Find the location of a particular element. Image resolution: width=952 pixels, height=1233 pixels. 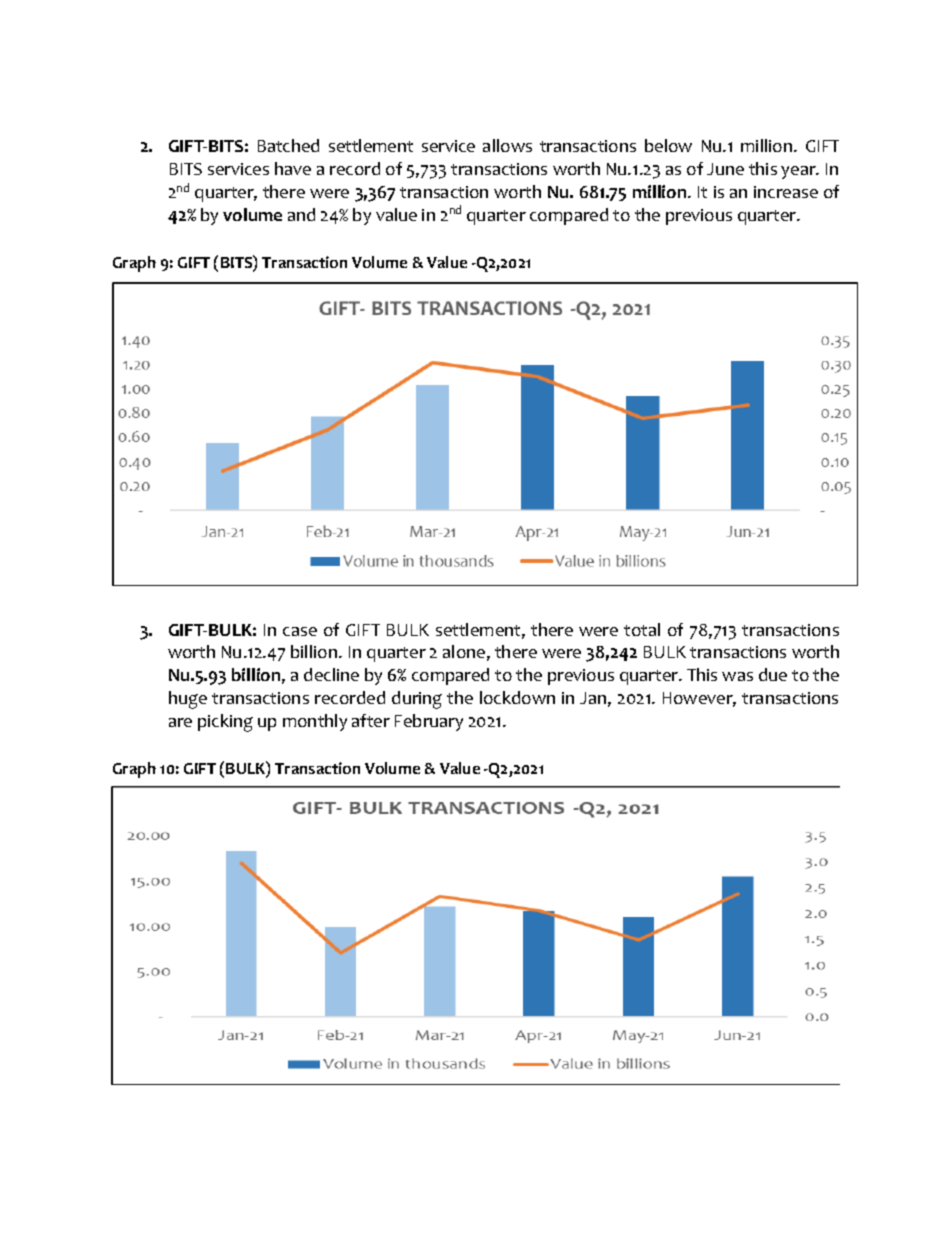

year is located at coordinates (800, 172).
